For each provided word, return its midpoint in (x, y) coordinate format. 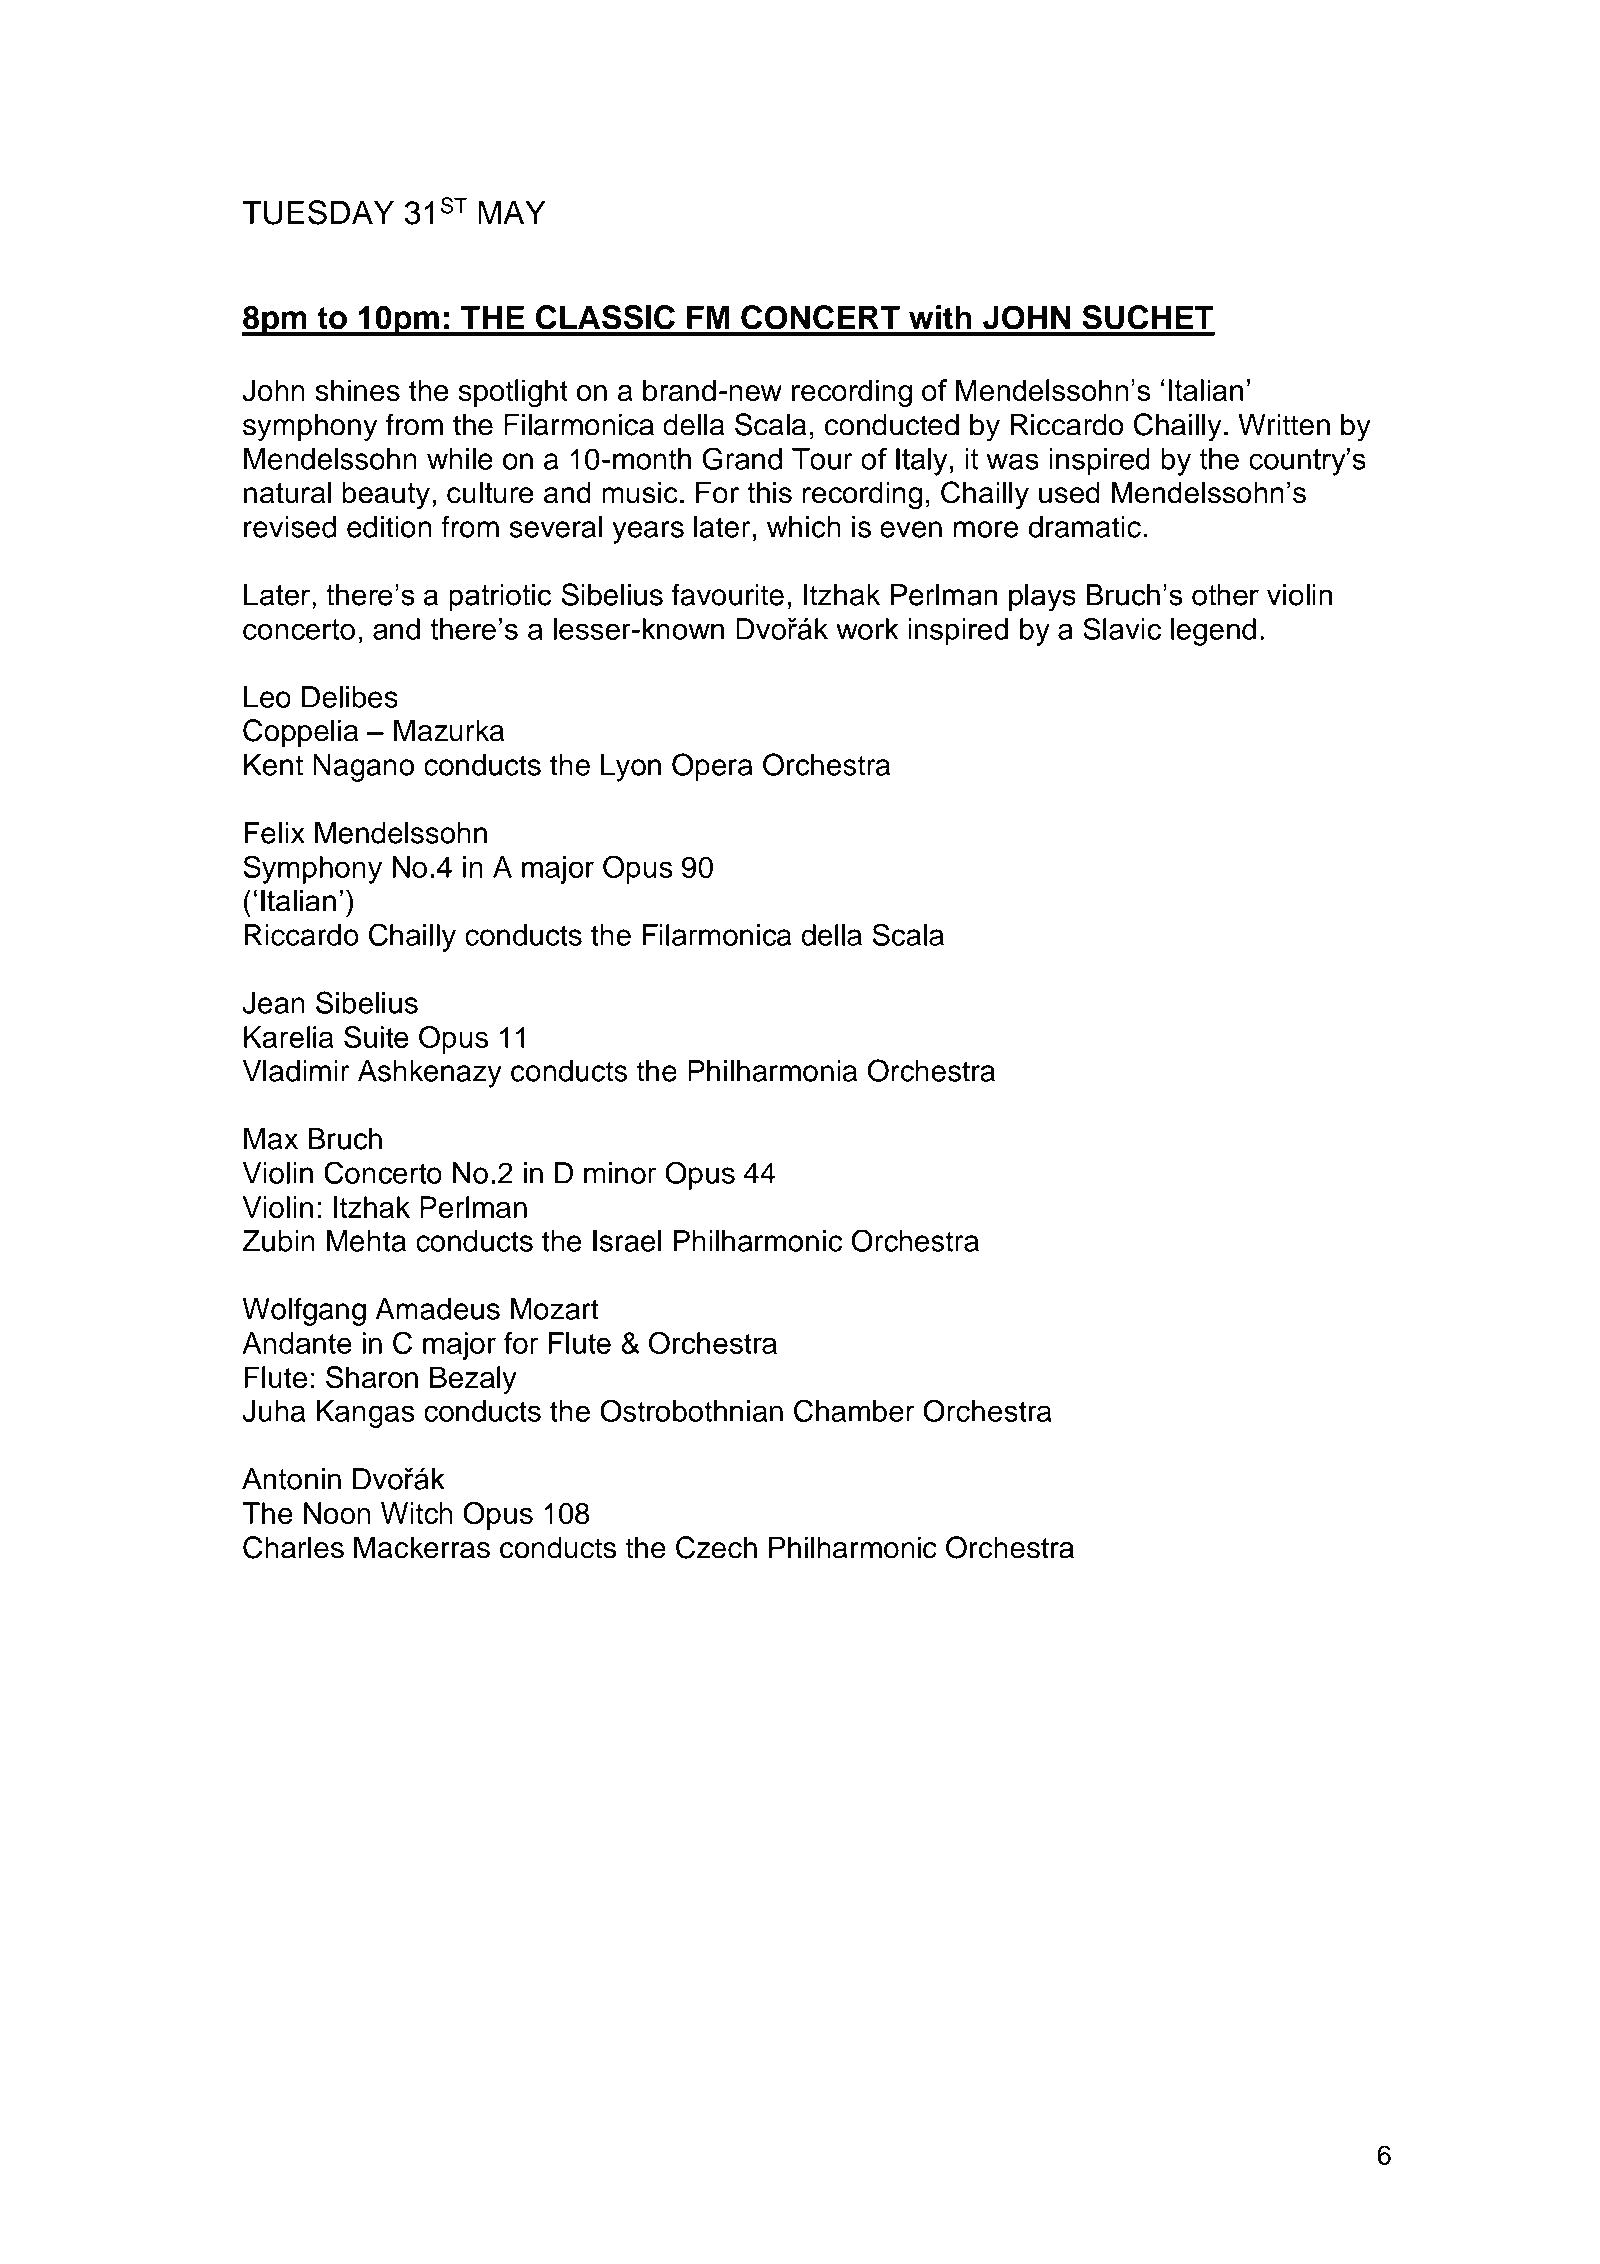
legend (1213, 632)
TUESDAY (318, 212)
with (940, 317)
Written (1284, 425)
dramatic (1085, 527)
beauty (386, 495)
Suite (376, 1037)
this (769, 492)
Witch (416, 1513)
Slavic (1122, 629)
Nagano (363, 768)
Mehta (366, 1241)
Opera (712, 767)
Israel (627, 1241)
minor (620, 1173)
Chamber (854, 1410)
